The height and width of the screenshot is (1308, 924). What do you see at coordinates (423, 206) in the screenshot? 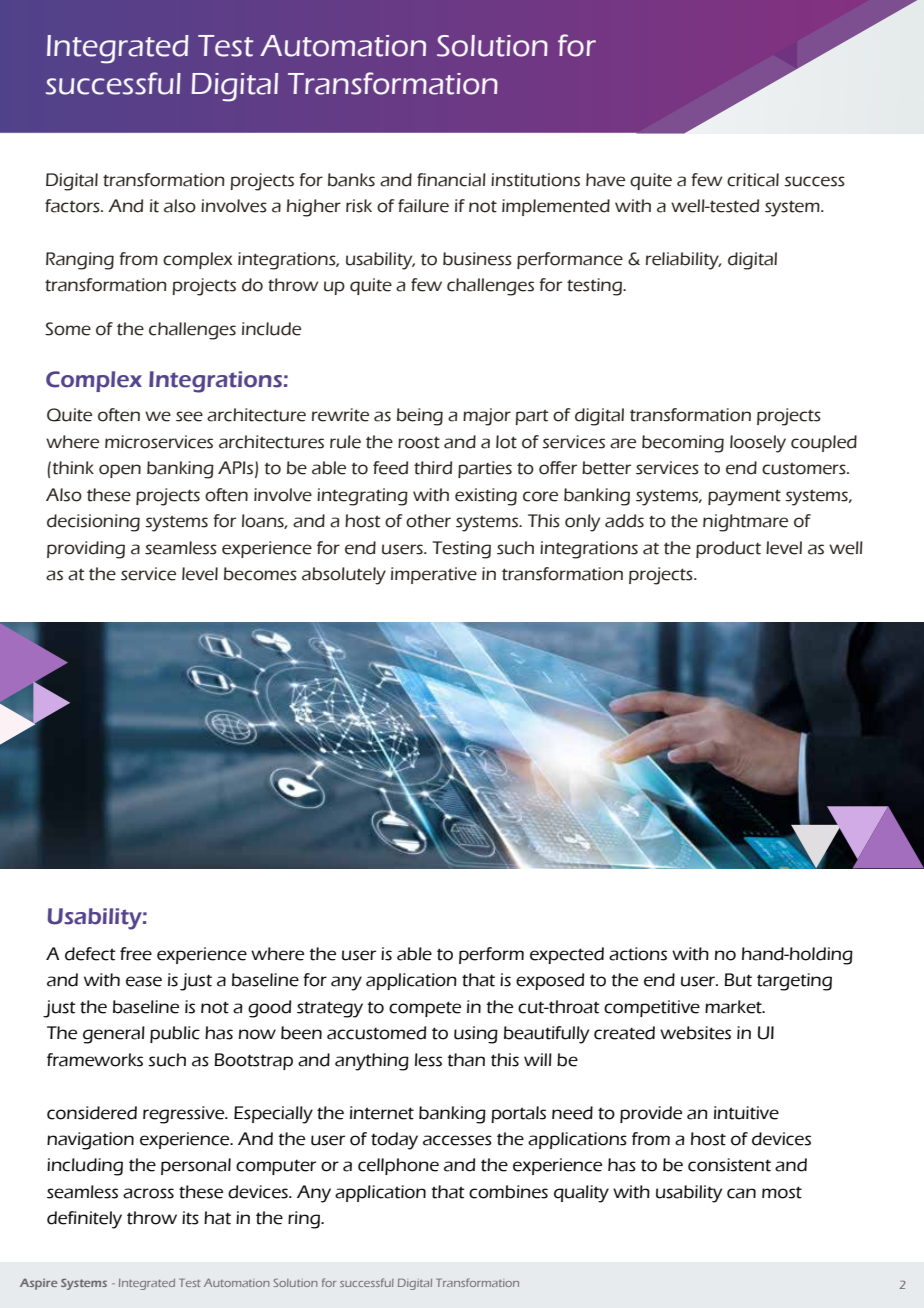
I see `failure` at bounding box center [423, 206].
